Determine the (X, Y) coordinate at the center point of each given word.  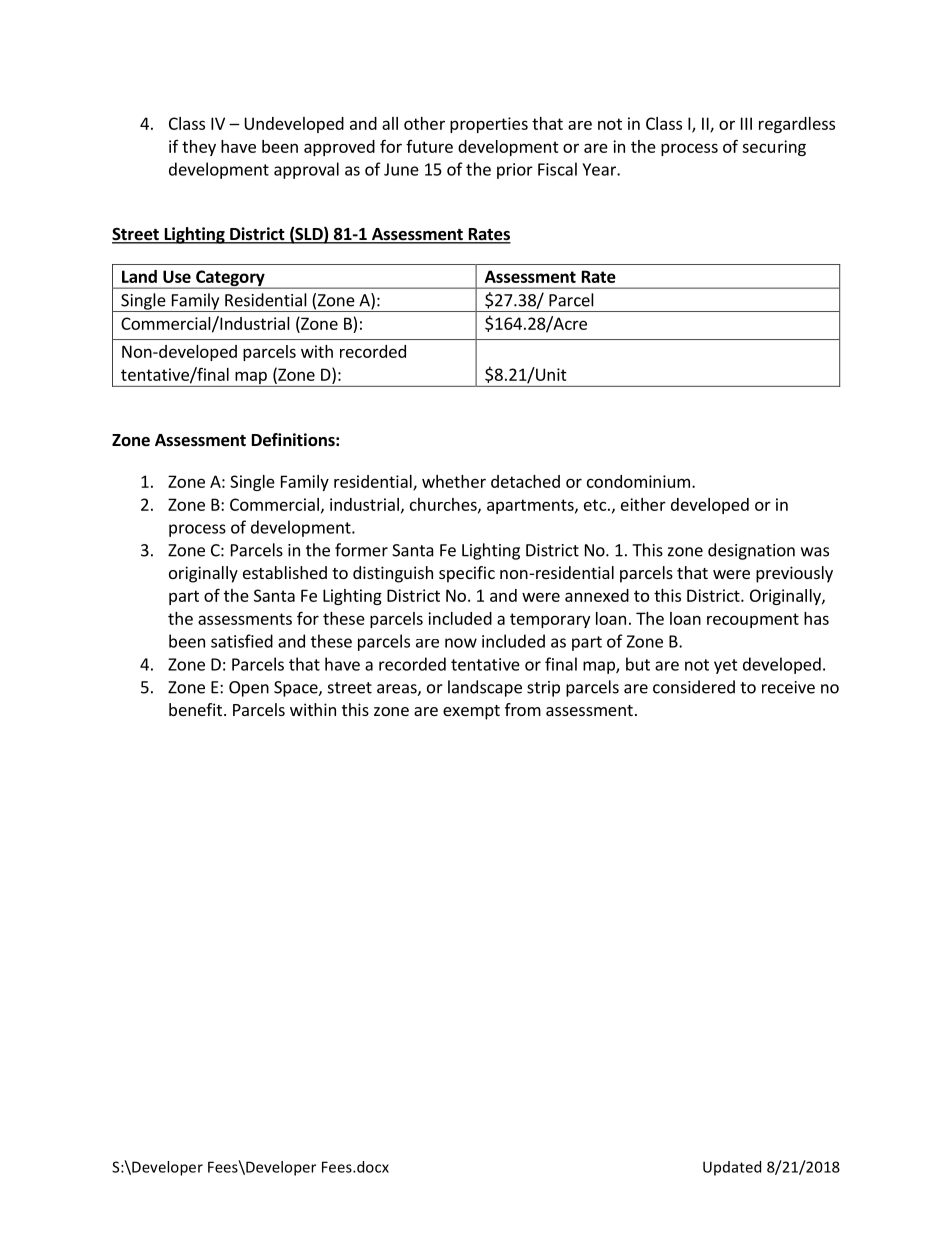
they (199, 148)
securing (774, 148)
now (461, 643)
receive (788, 687)
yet (726, 666)
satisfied (242, 641)
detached (525, 481)
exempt (471, 712)
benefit (195, 709)
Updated (732, 1168)
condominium (638, 481)
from (523, 709)
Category (230, 279)
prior (515, 171)
